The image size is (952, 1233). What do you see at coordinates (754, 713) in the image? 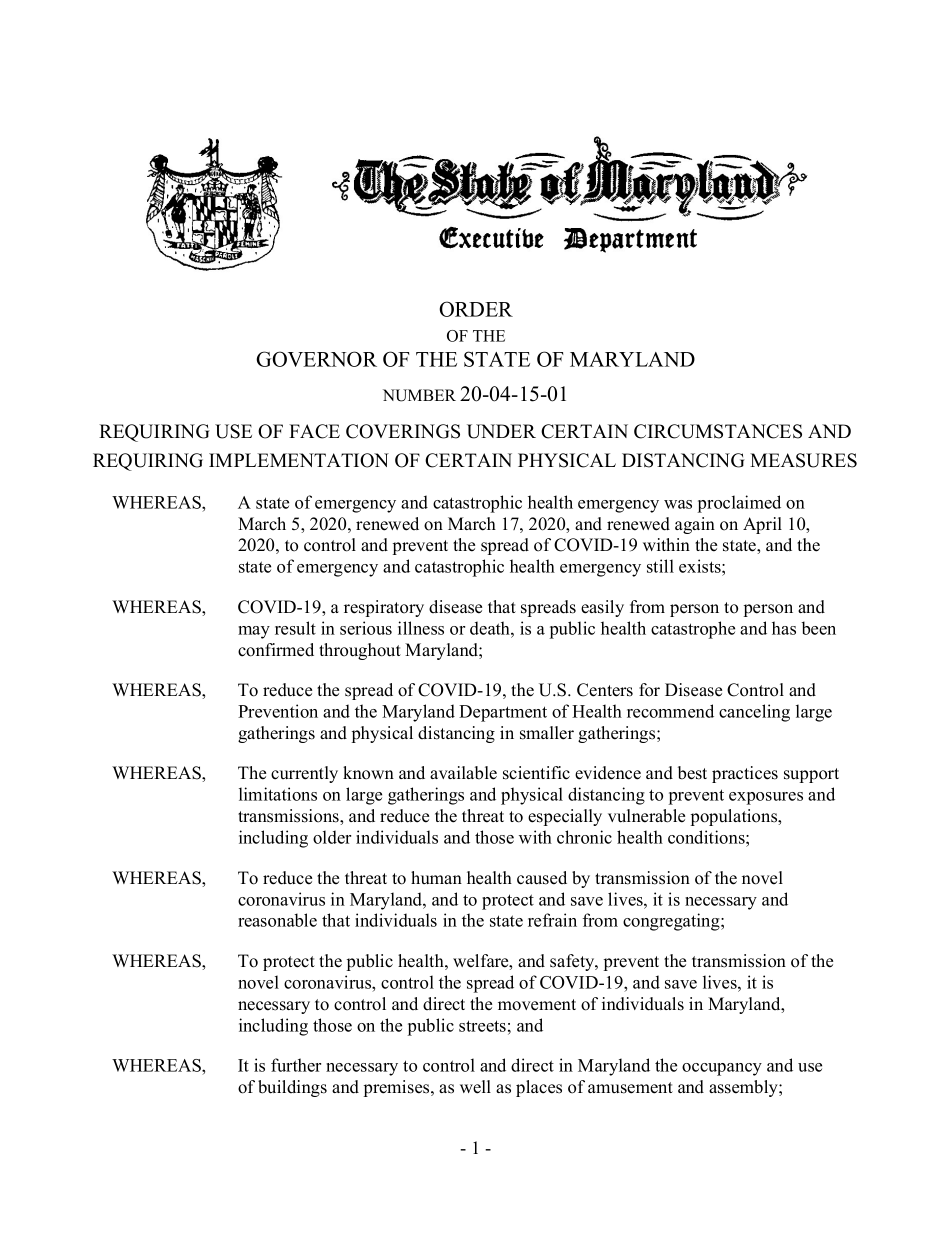
I see `canceling` at bounding box center [754, 713].
